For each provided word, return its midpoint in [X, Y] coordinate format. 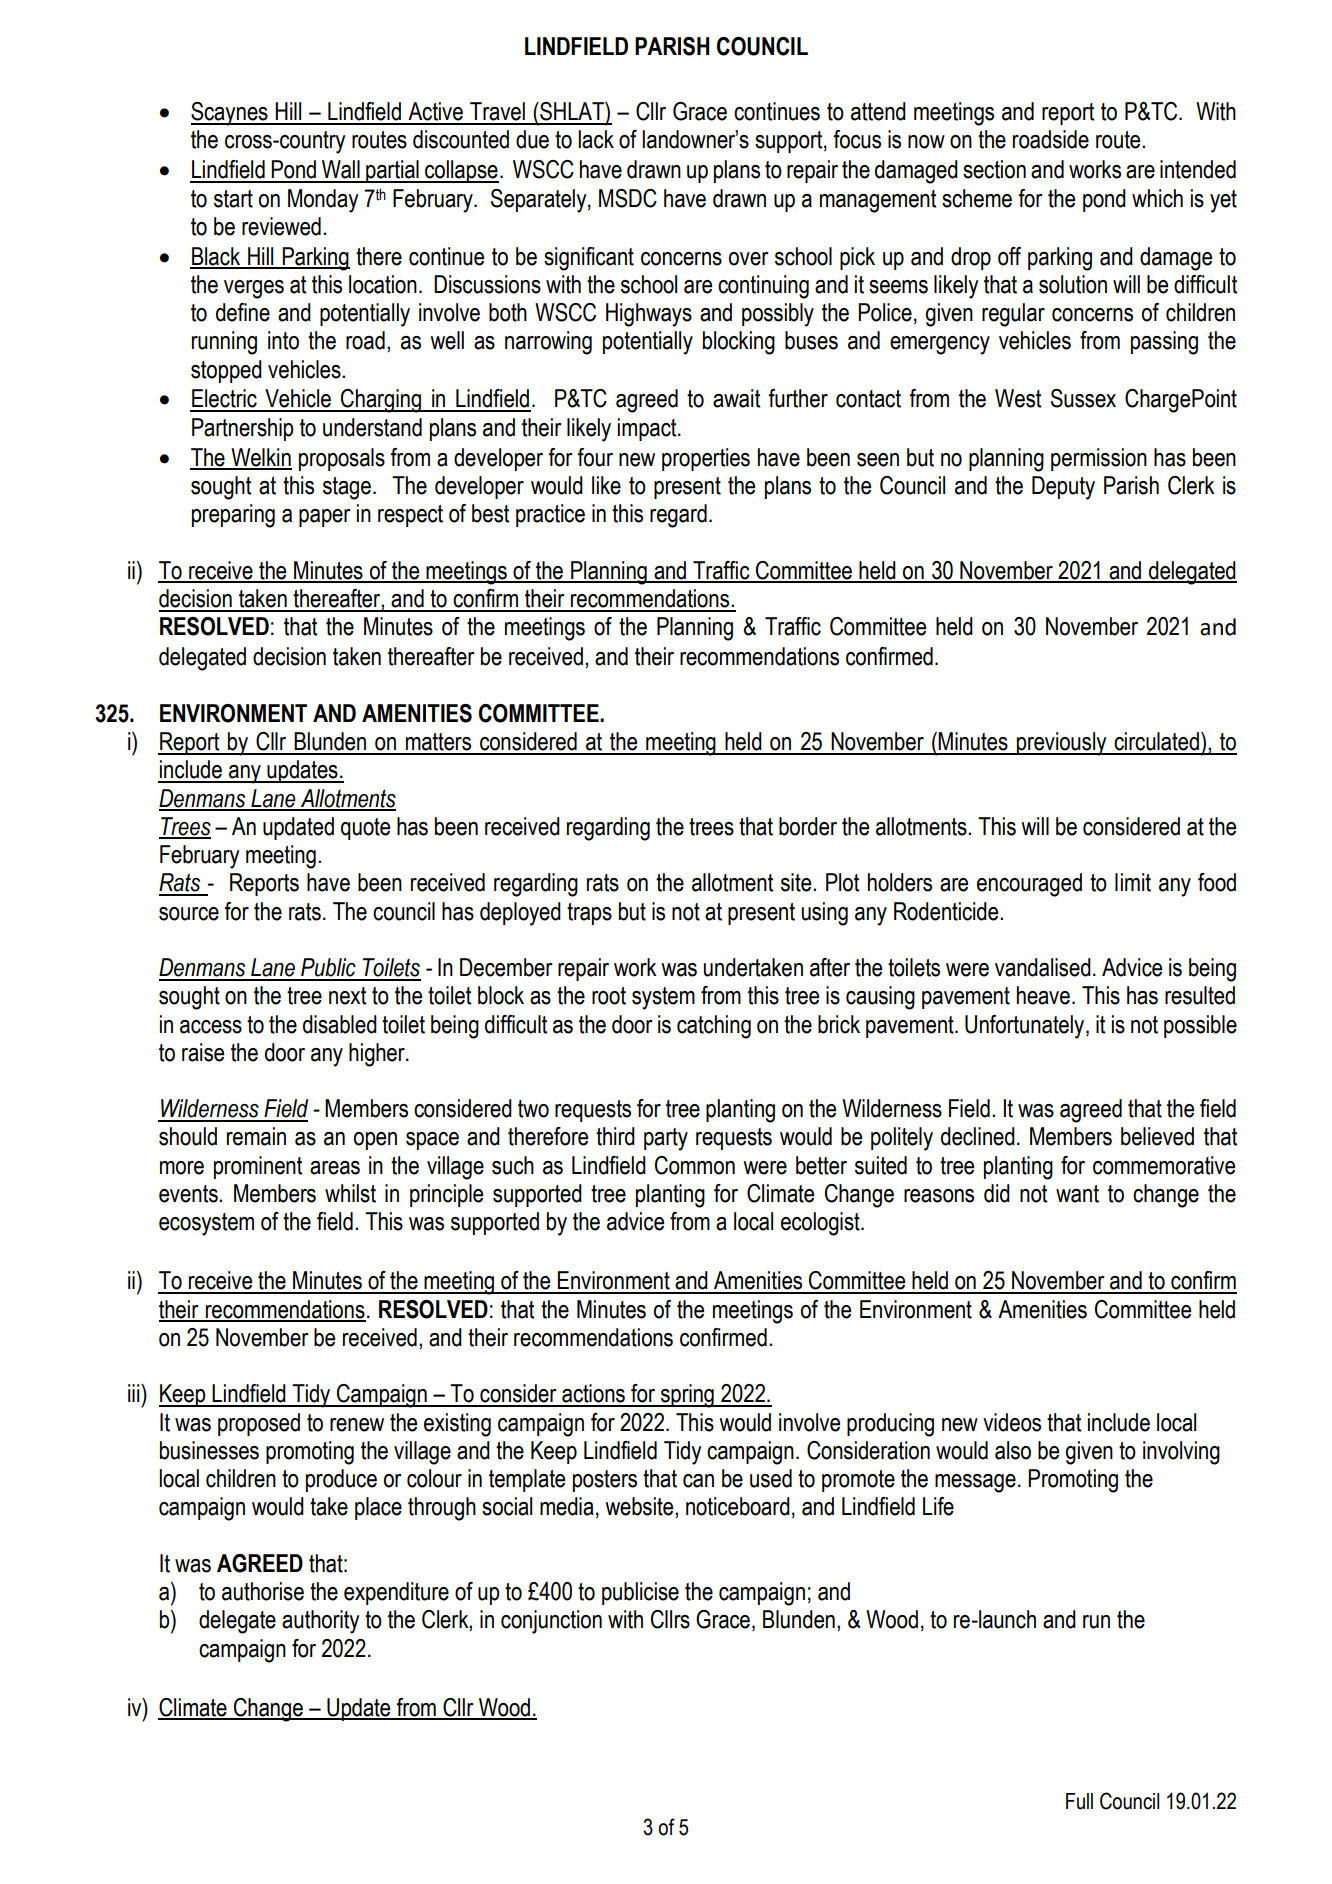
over [749, 259]
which [1157, 198]
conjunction [551, 1622]
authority [321, 1622]
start [233, 199]
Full [1079, 1801]
